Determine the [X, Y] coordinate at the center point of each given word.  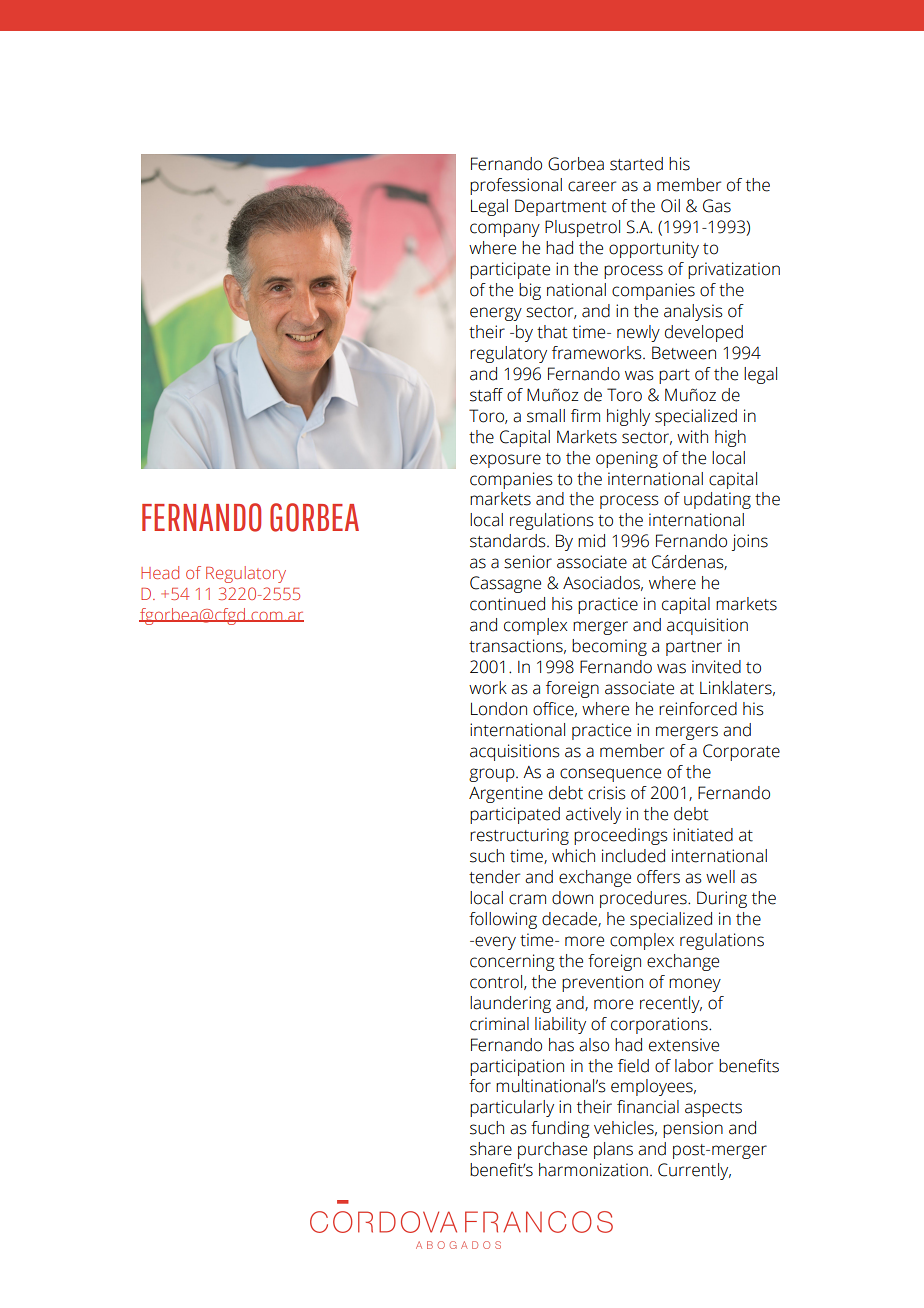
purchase [552, 1150]
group [493, 775]
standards [509, 541]
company [505, 230]
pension [693, 1129]
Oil [670, 206]
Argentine [506, 794]
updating [717, 500]
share [491, 1149]
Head [160, 572]
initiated [703, 835]
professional [516, 186]
